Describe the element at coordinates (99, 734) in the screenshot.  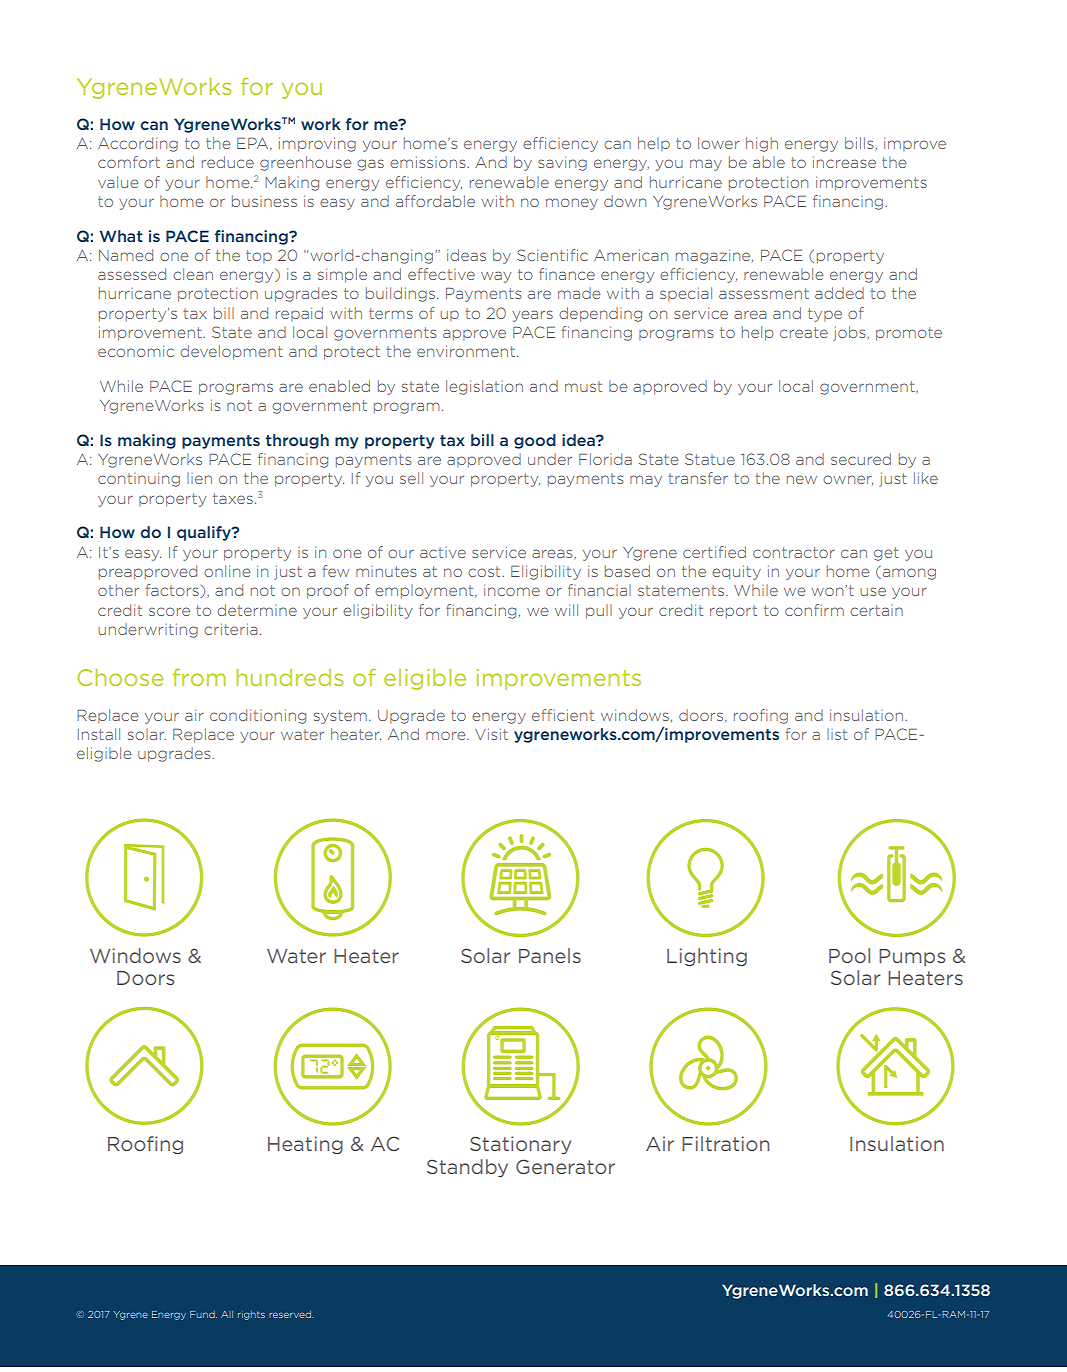
I see `Install` at that location.
